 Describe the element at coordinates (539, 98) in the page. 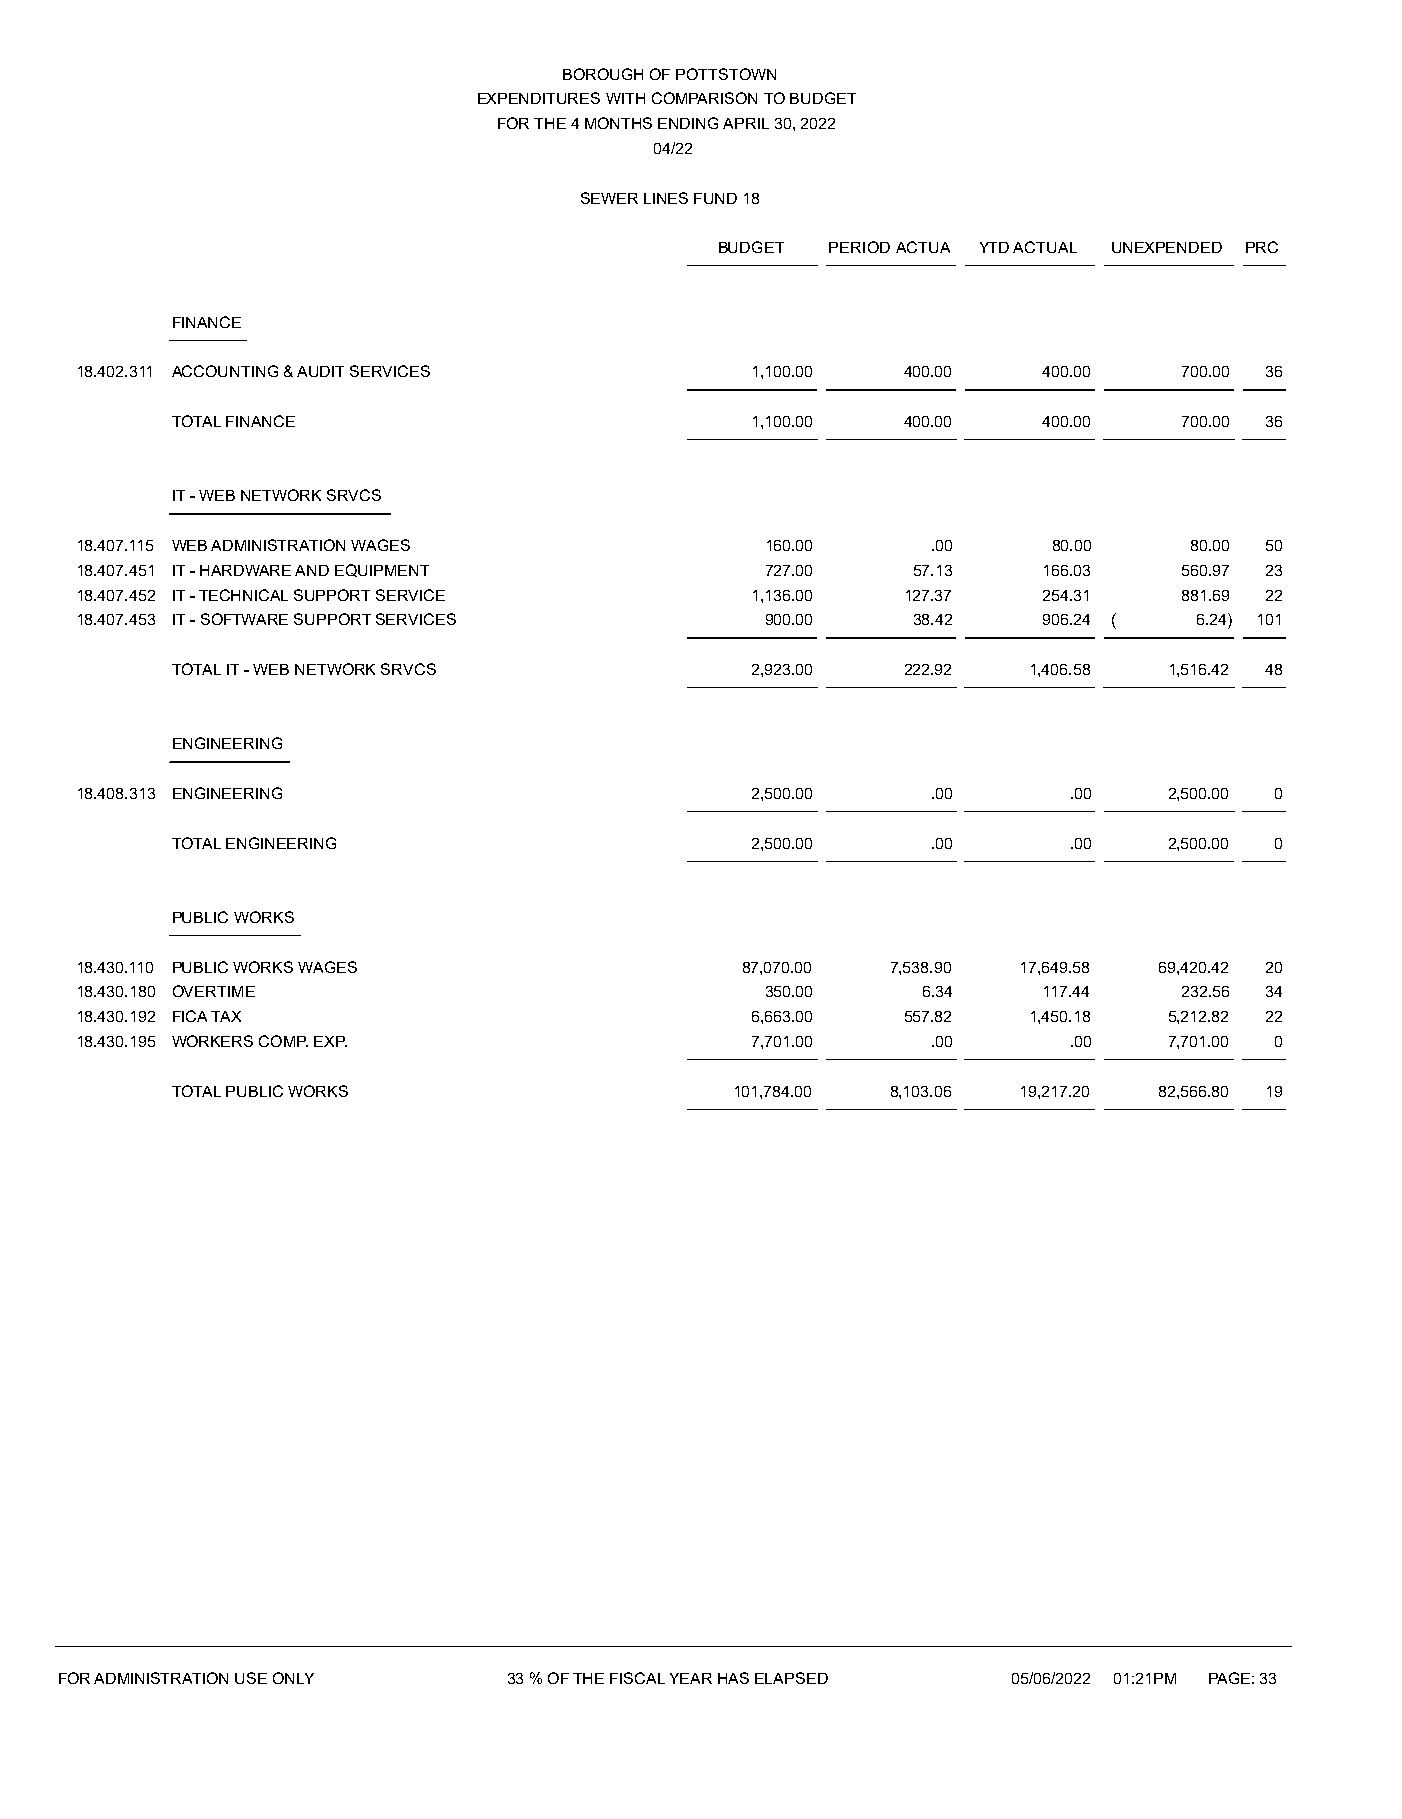

I see `EXPENDITURES` at that location.
